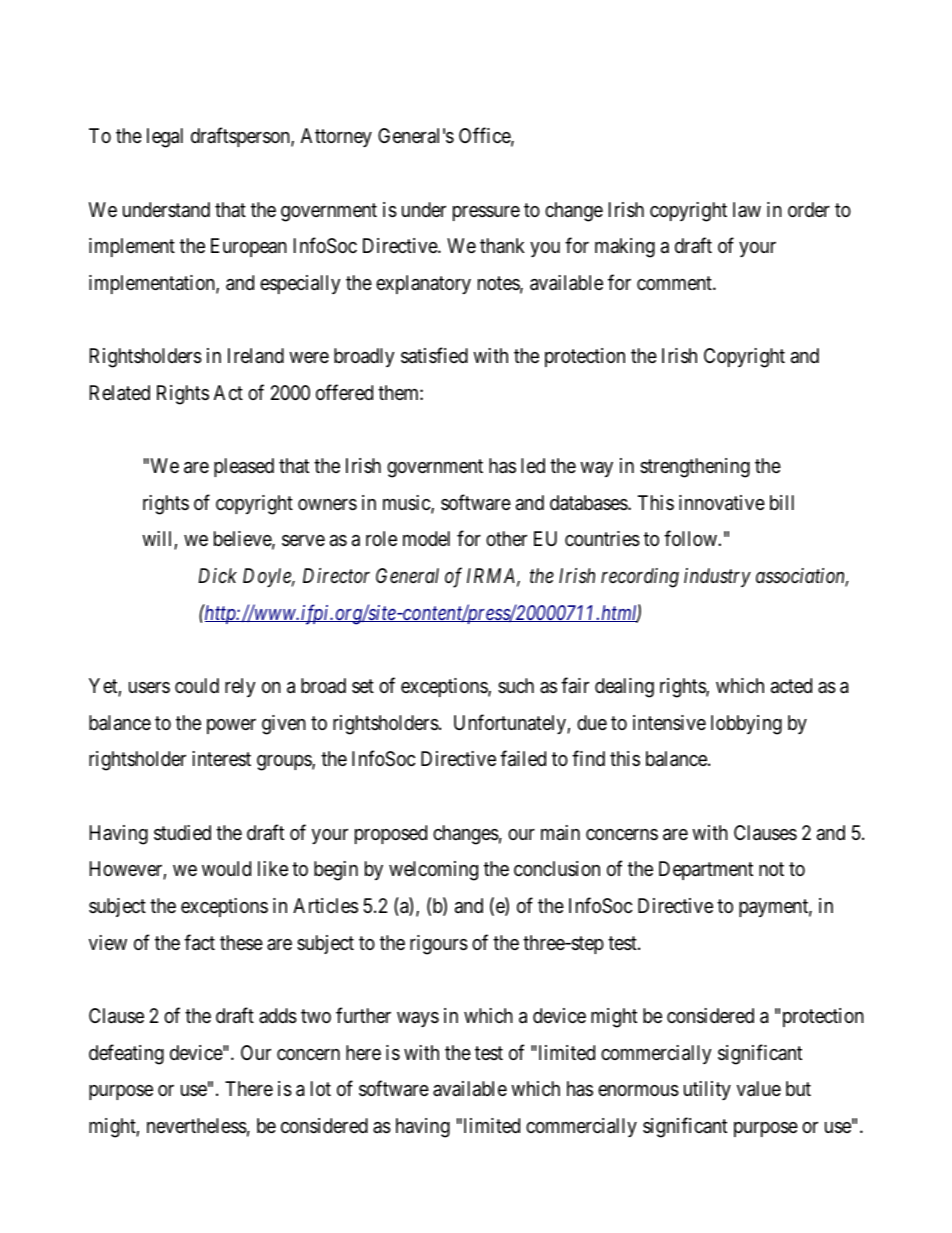  I want to click on law, so click(747, 209).
